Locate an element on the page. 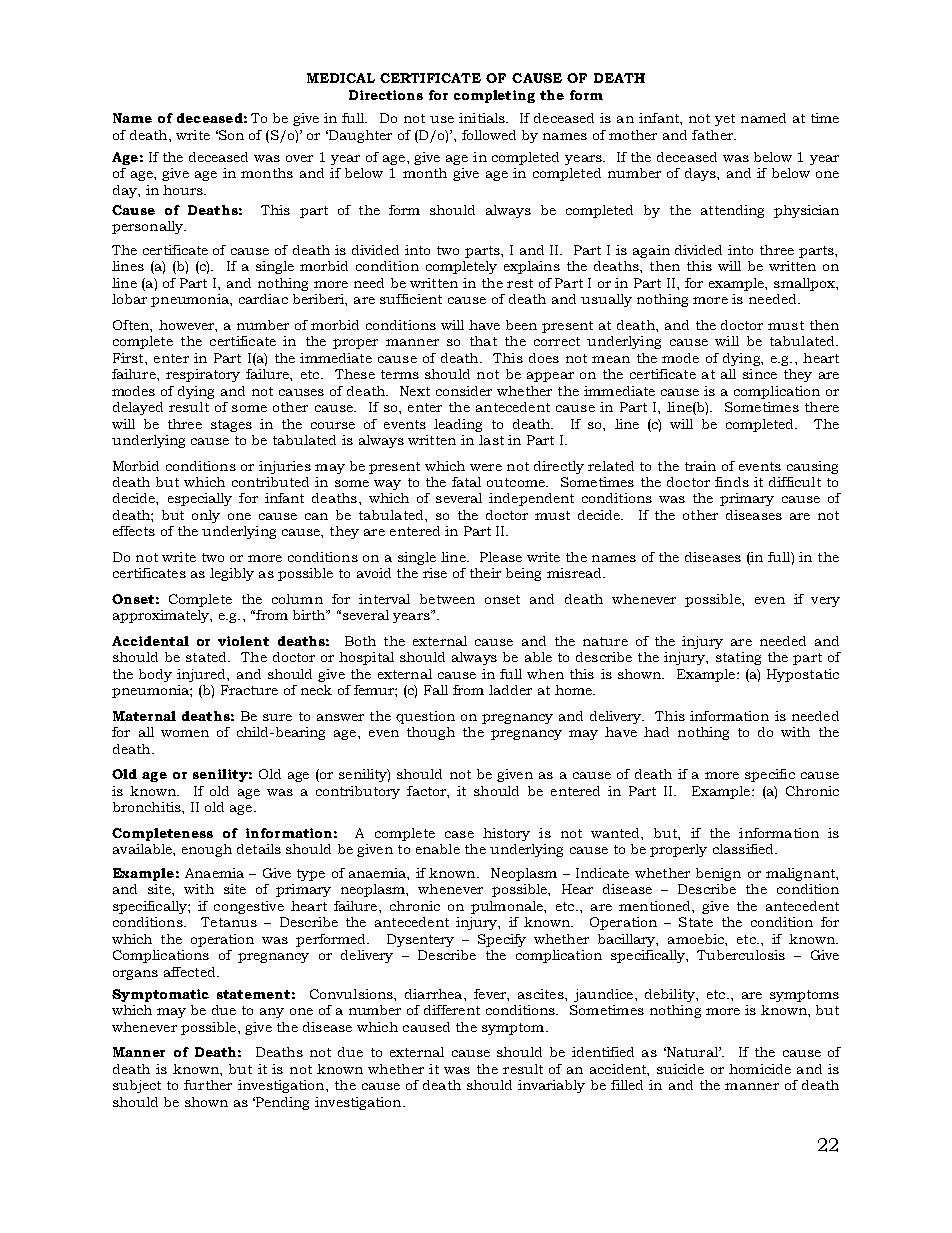 The width and height of the page is (952, 1233). stages is located at coordinates (231, 426).
